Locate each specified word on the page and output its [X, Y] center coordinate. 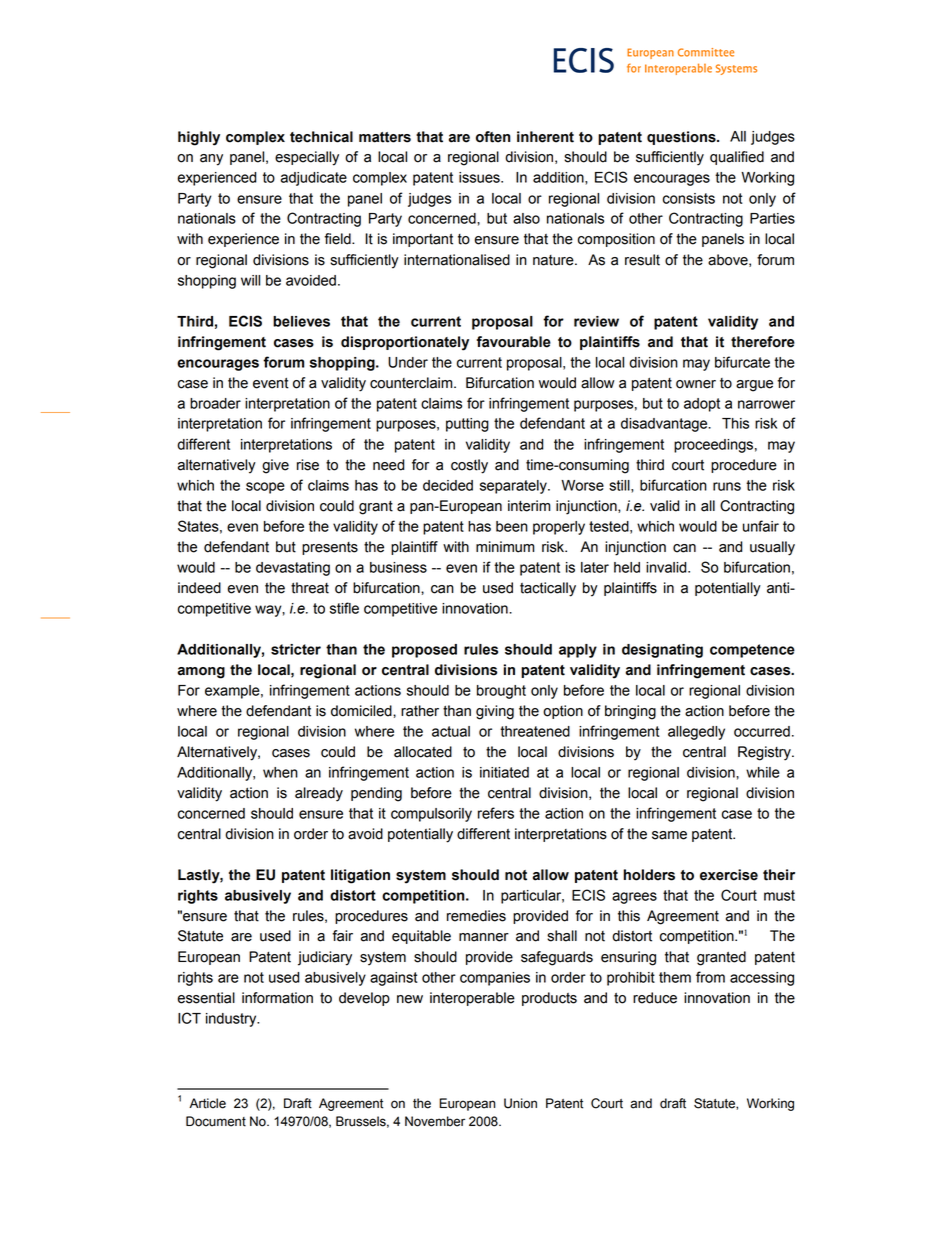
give [275, 466]
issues [480, 177]
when [280, 772]
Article [207, 1103]
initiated [504, 772]
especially [307, 158]
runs [727, 486]
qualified [737, 158]
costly [469, 466]
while [763, 772]
